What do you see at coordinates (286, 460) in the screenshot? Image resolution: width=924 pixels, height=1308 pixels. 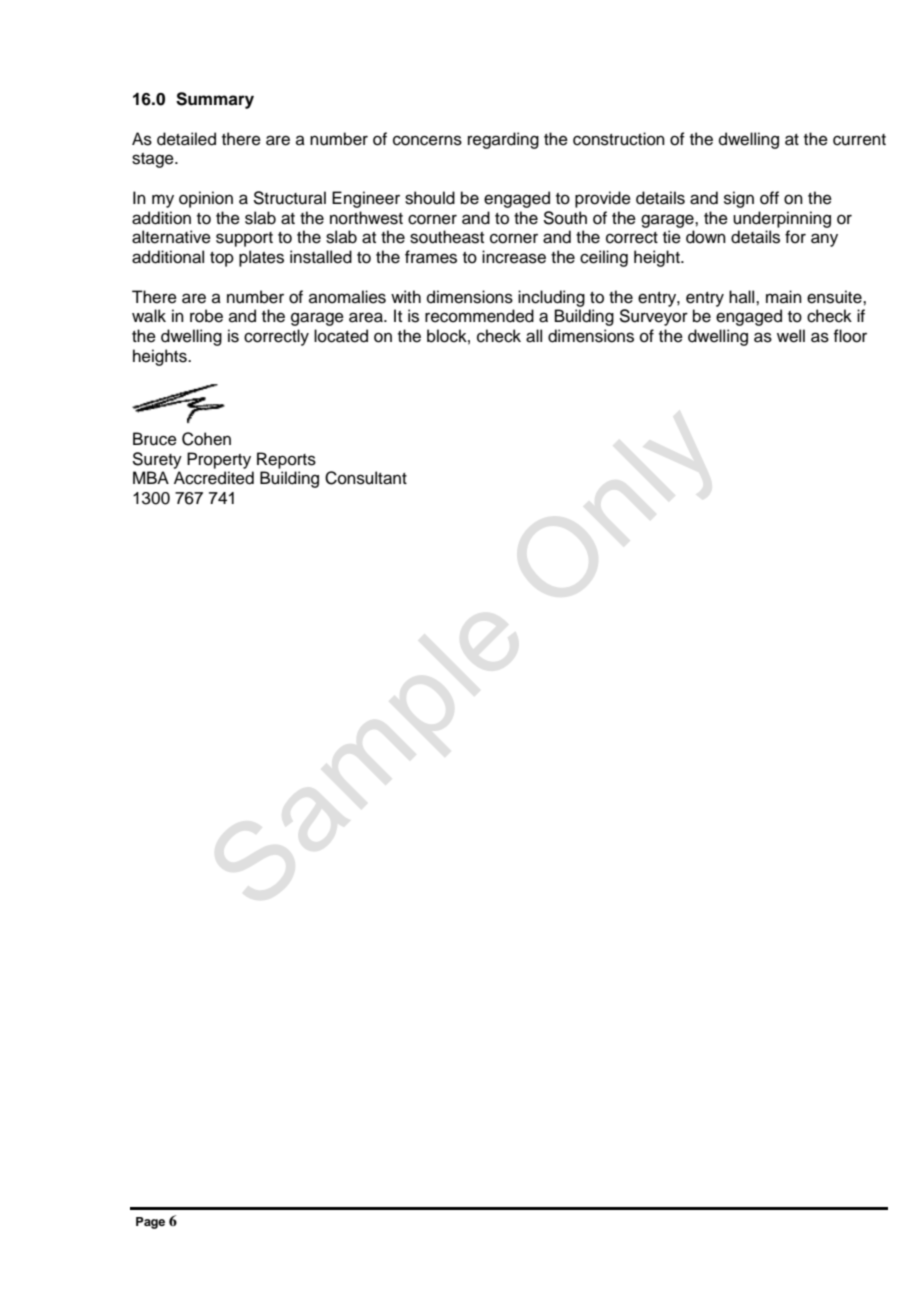 I see `Reports` at bounding box center [286, 460].
